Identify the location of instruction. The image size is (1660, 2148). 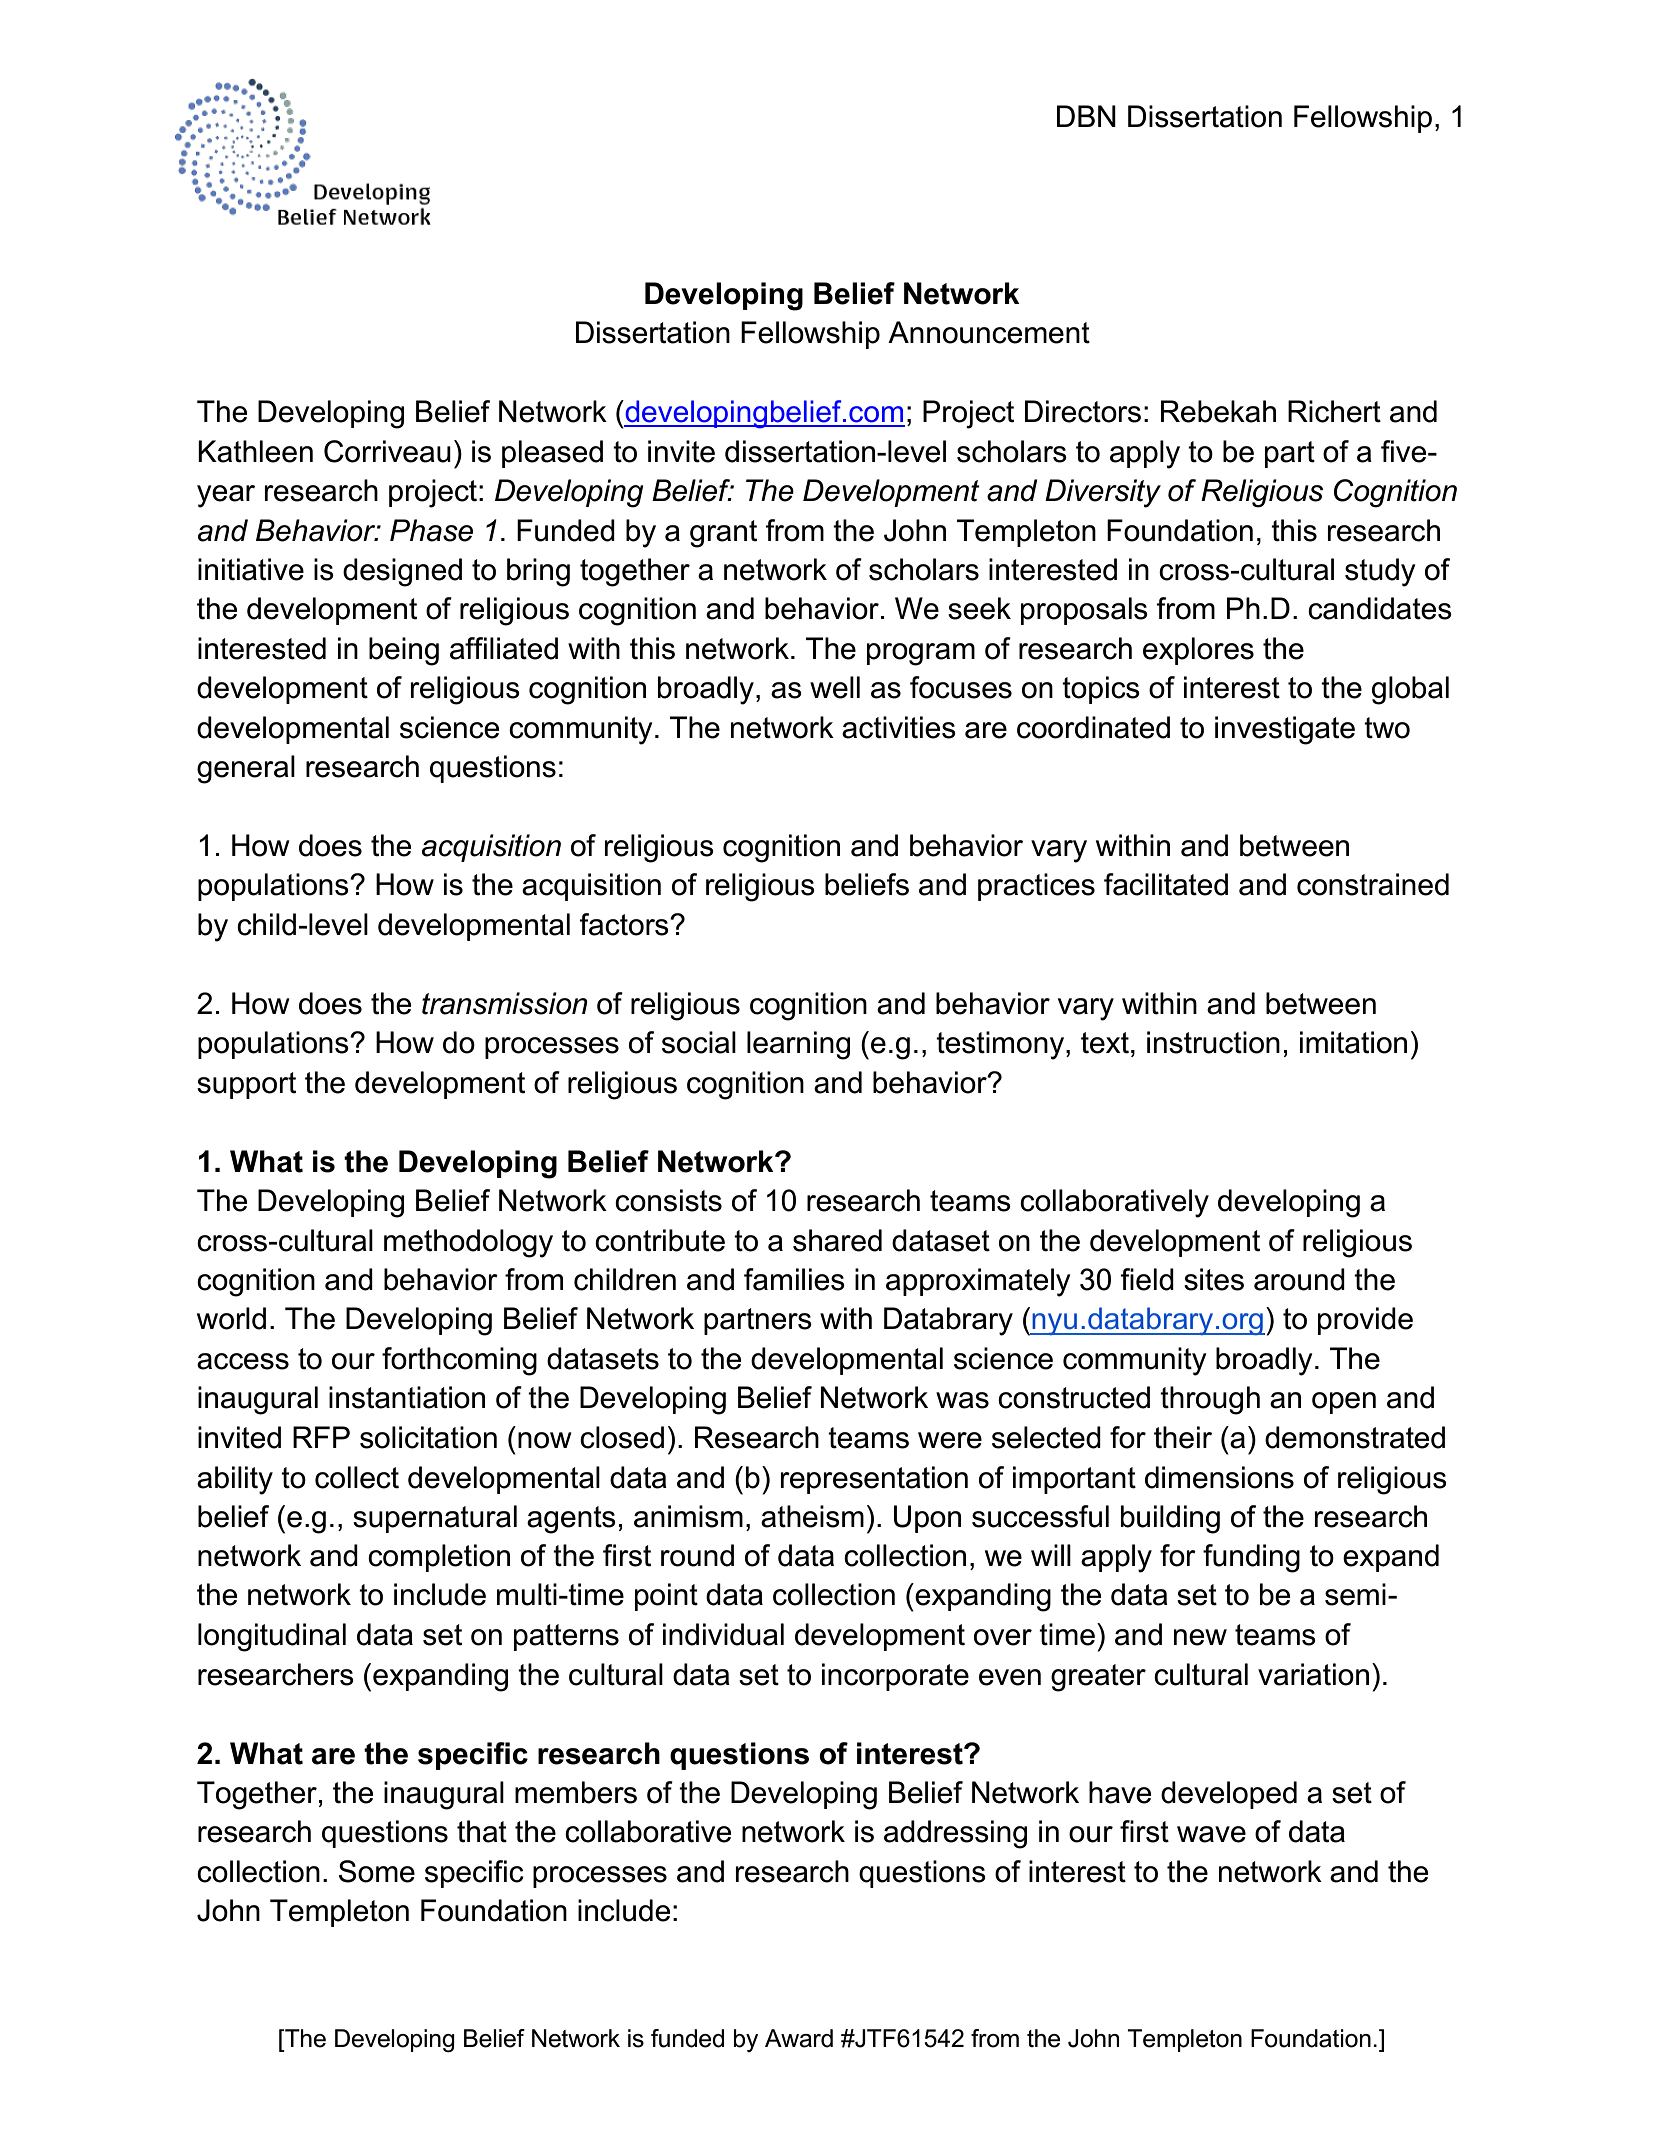
(1213, 1042).
